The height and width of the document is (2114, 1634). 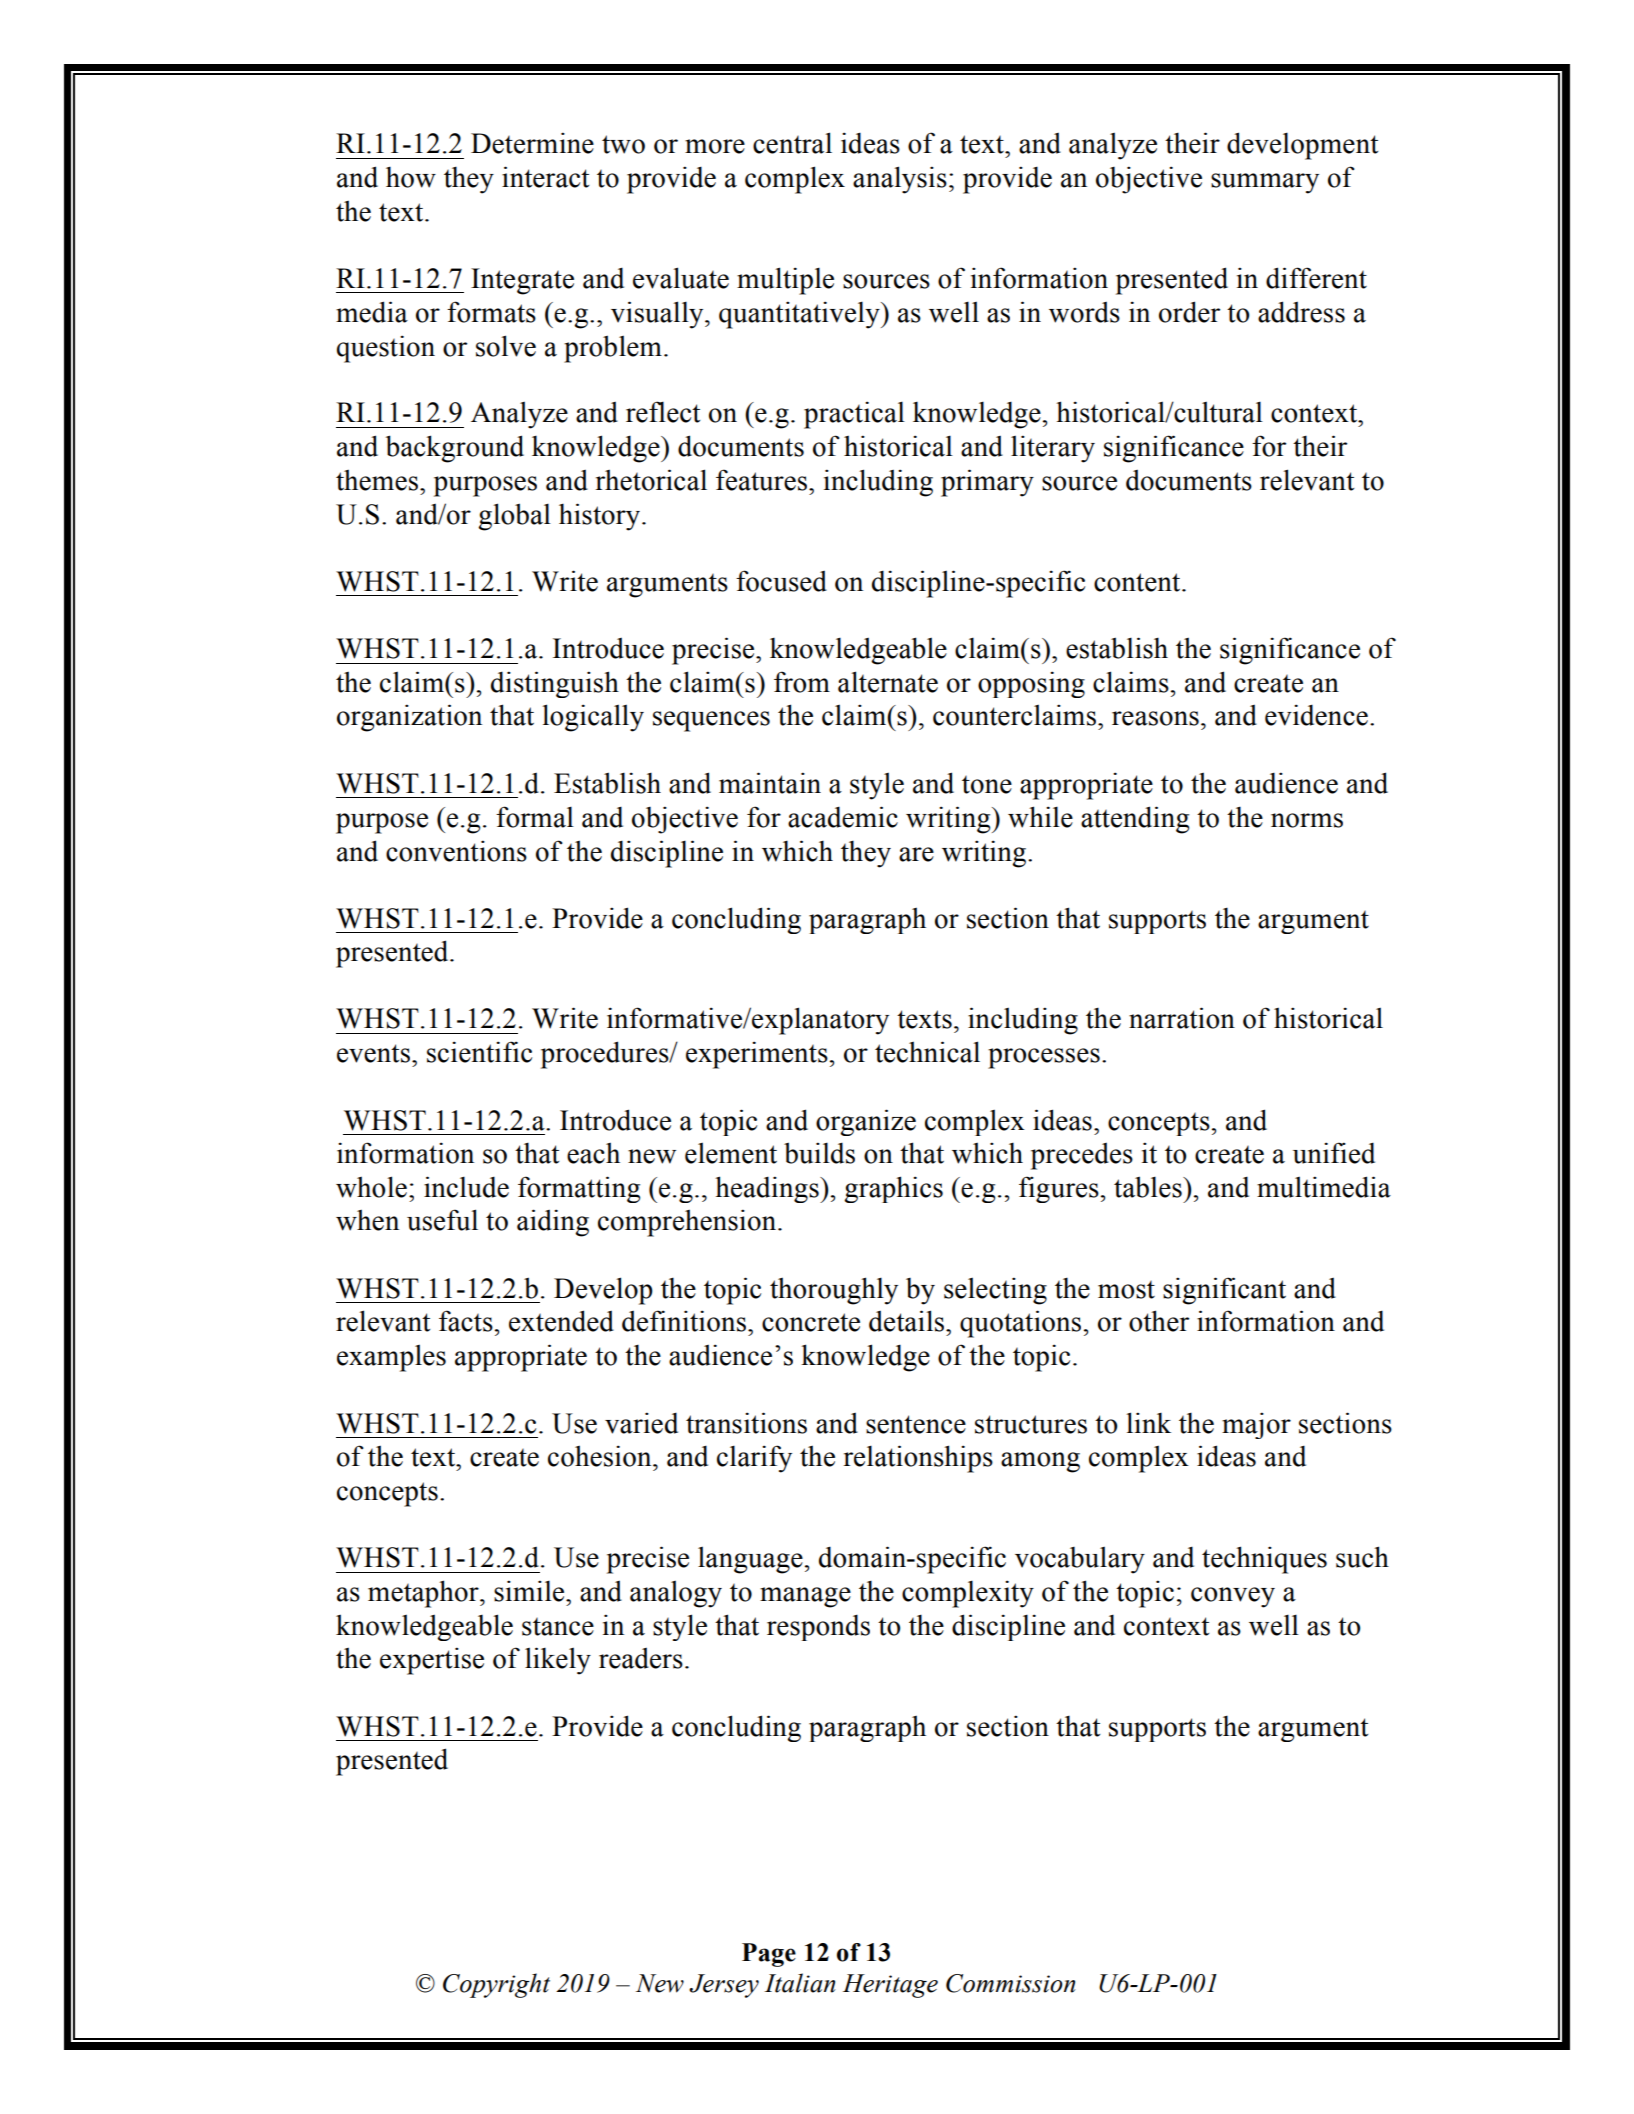 What do you see at coordinates (466, 1321) in the document?
I see `facts` at bounding box center [466, 1321].
